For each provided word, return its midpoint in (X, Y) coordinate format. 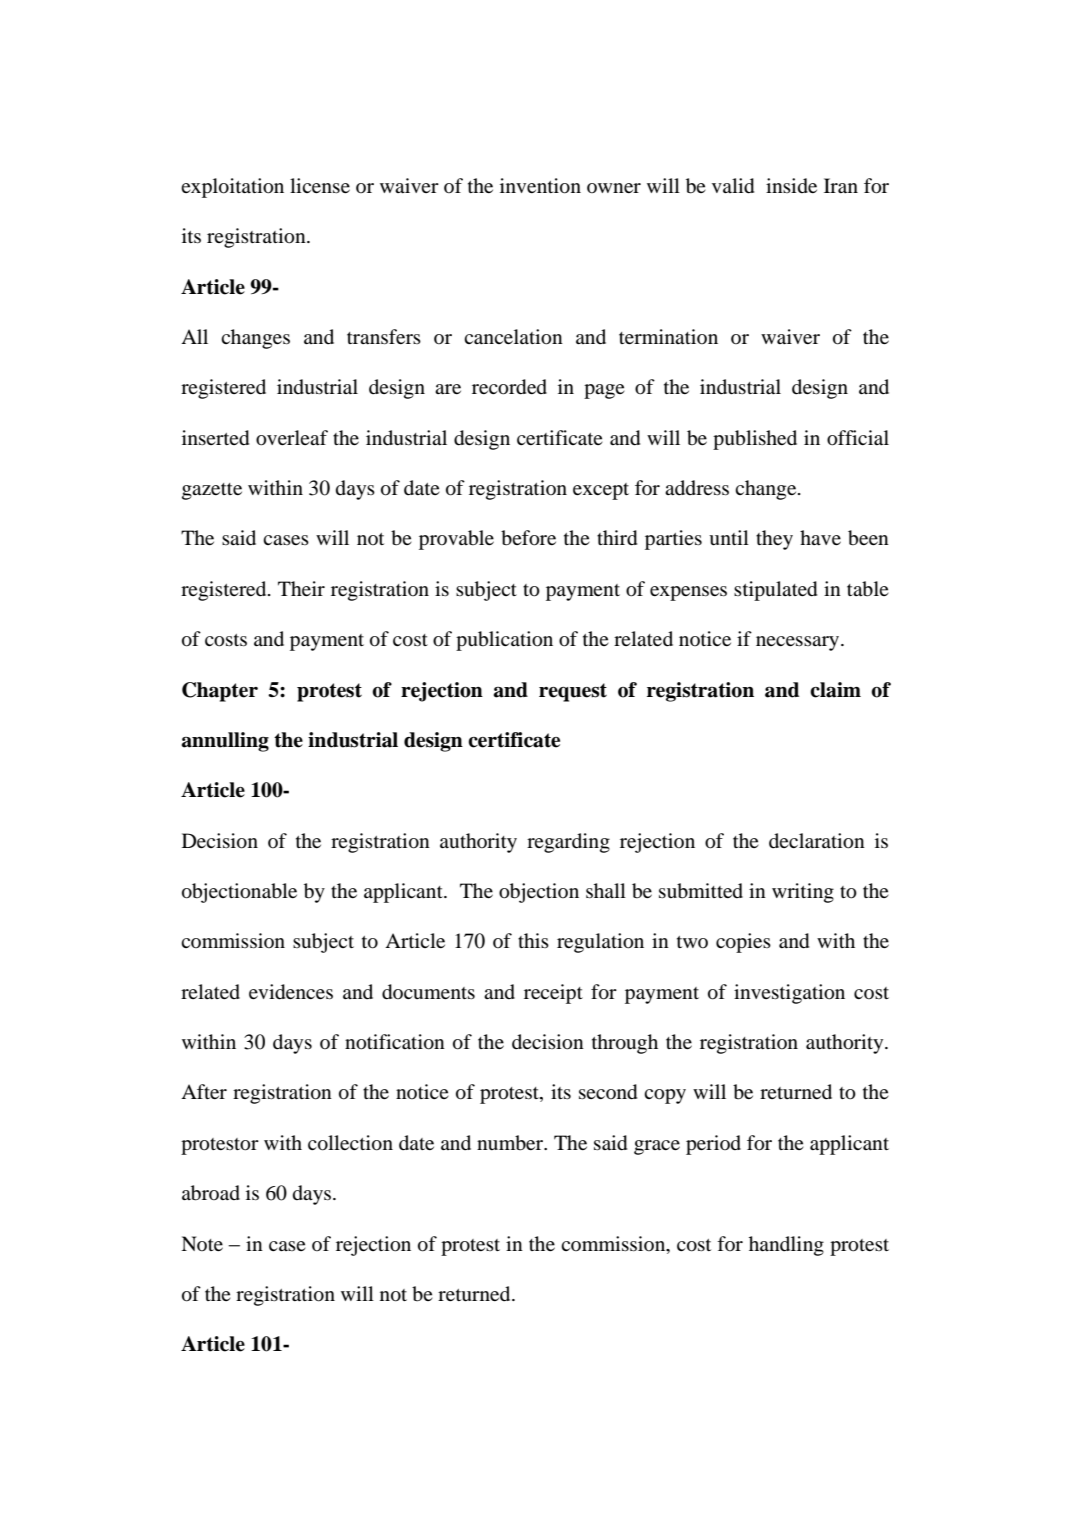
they (774, 540)
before (528, 538)
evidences (291, 992)
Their (301, 588)
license (320, 185)
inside (791, 185)
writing (803, 893)
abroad (211, 1193)
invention (540, 186)
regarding (568, 843)
